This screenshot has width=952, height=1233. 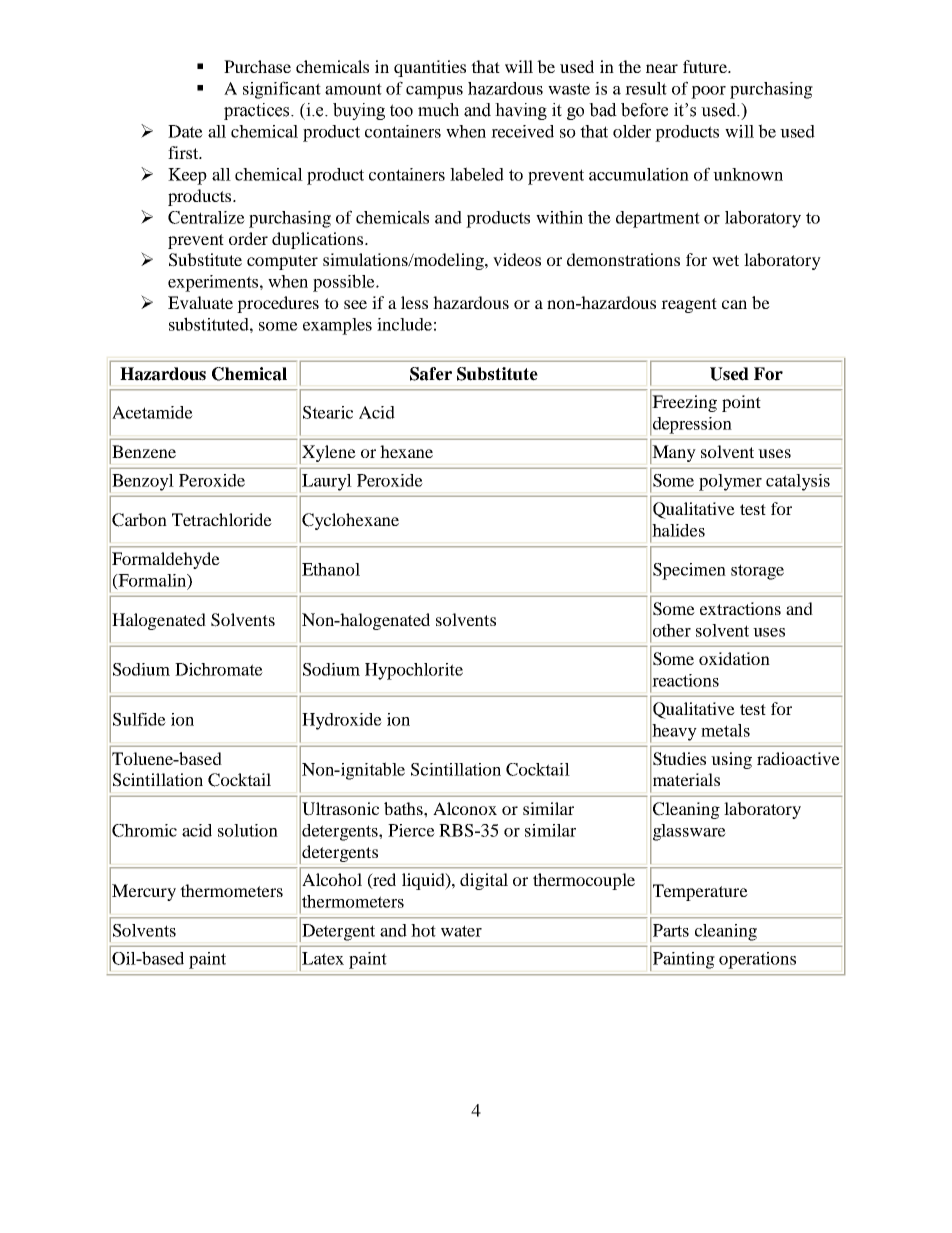 I want to click on wet, so click(x=725, y=260).
